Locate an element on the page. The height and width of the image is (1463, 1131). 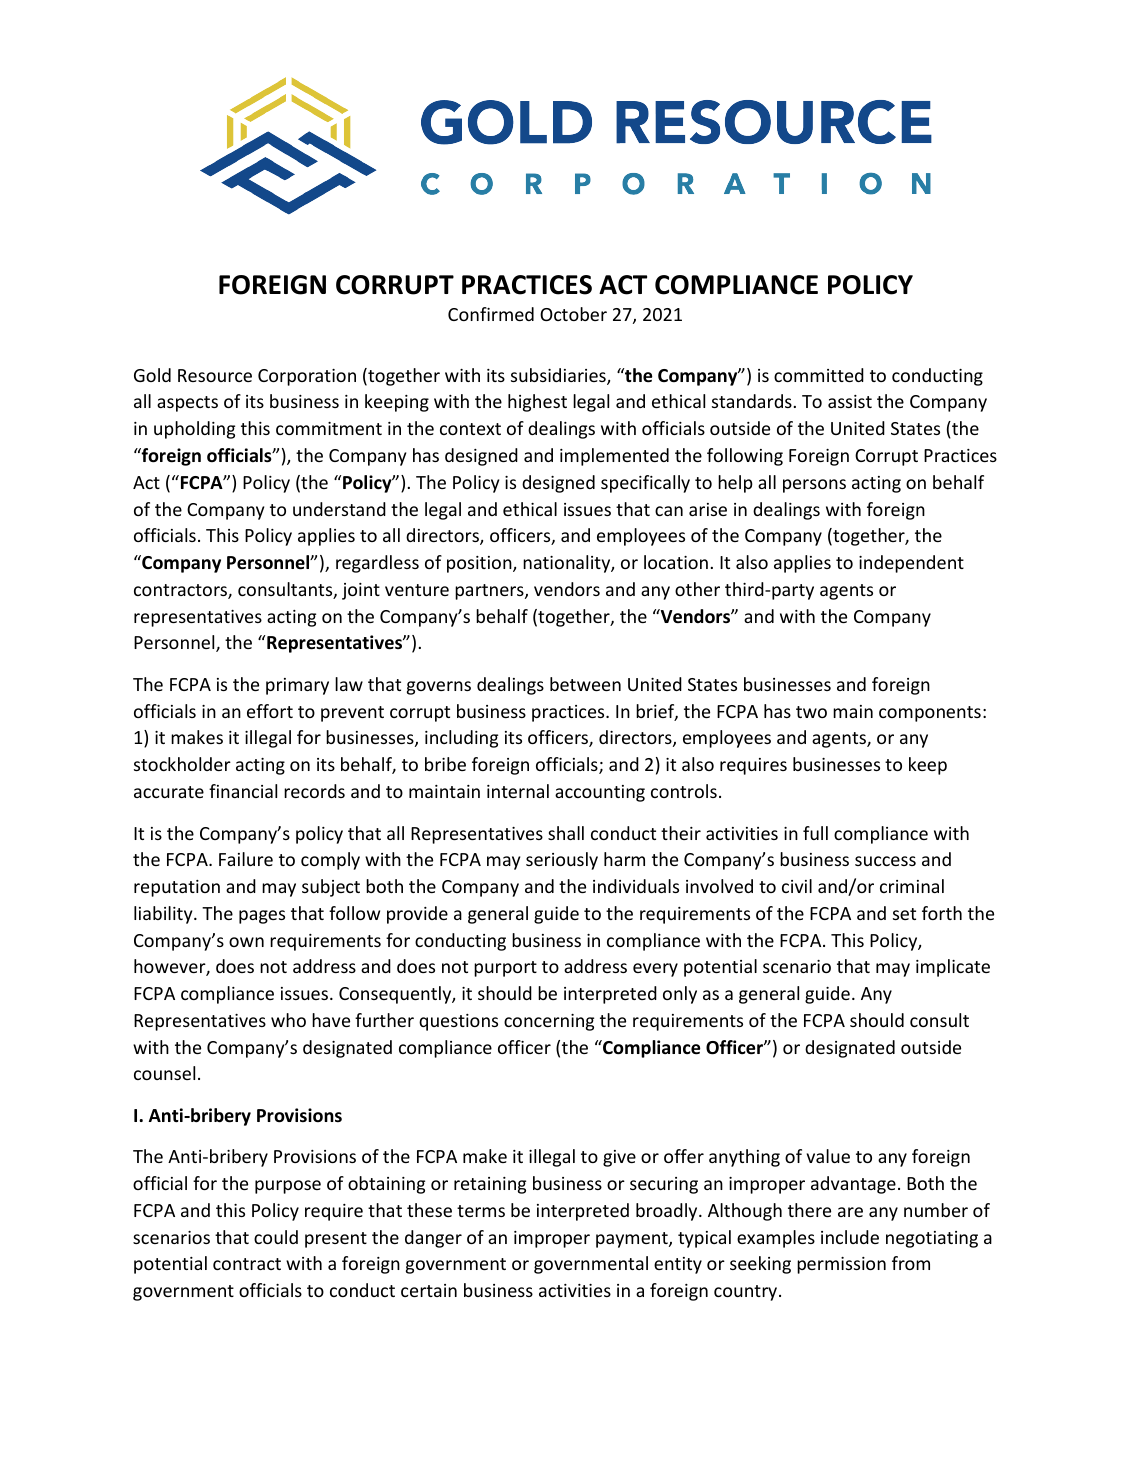
internal is located at coordinates (518, 791).
